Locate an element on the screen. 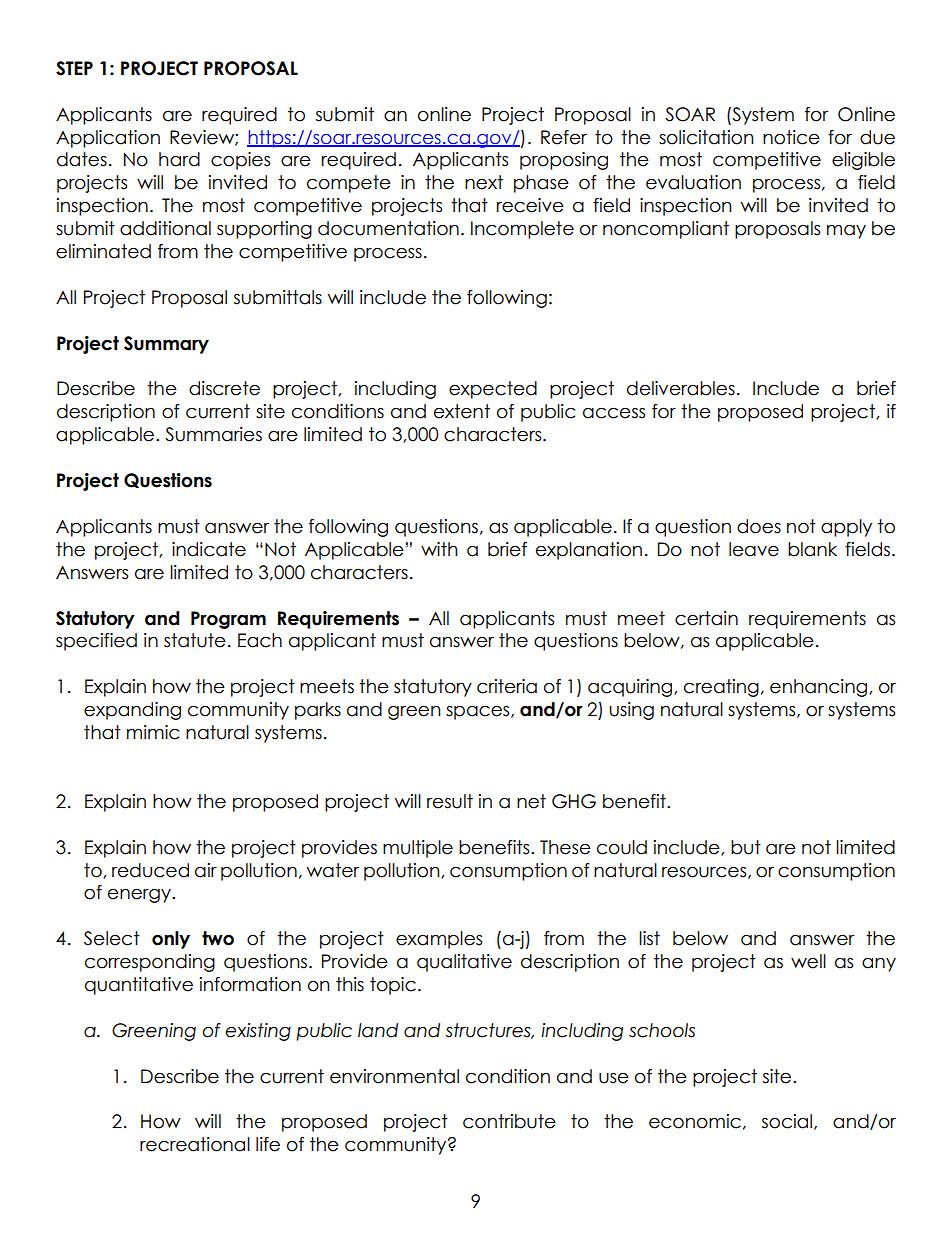  Application is located at coordinates (108, 139).
